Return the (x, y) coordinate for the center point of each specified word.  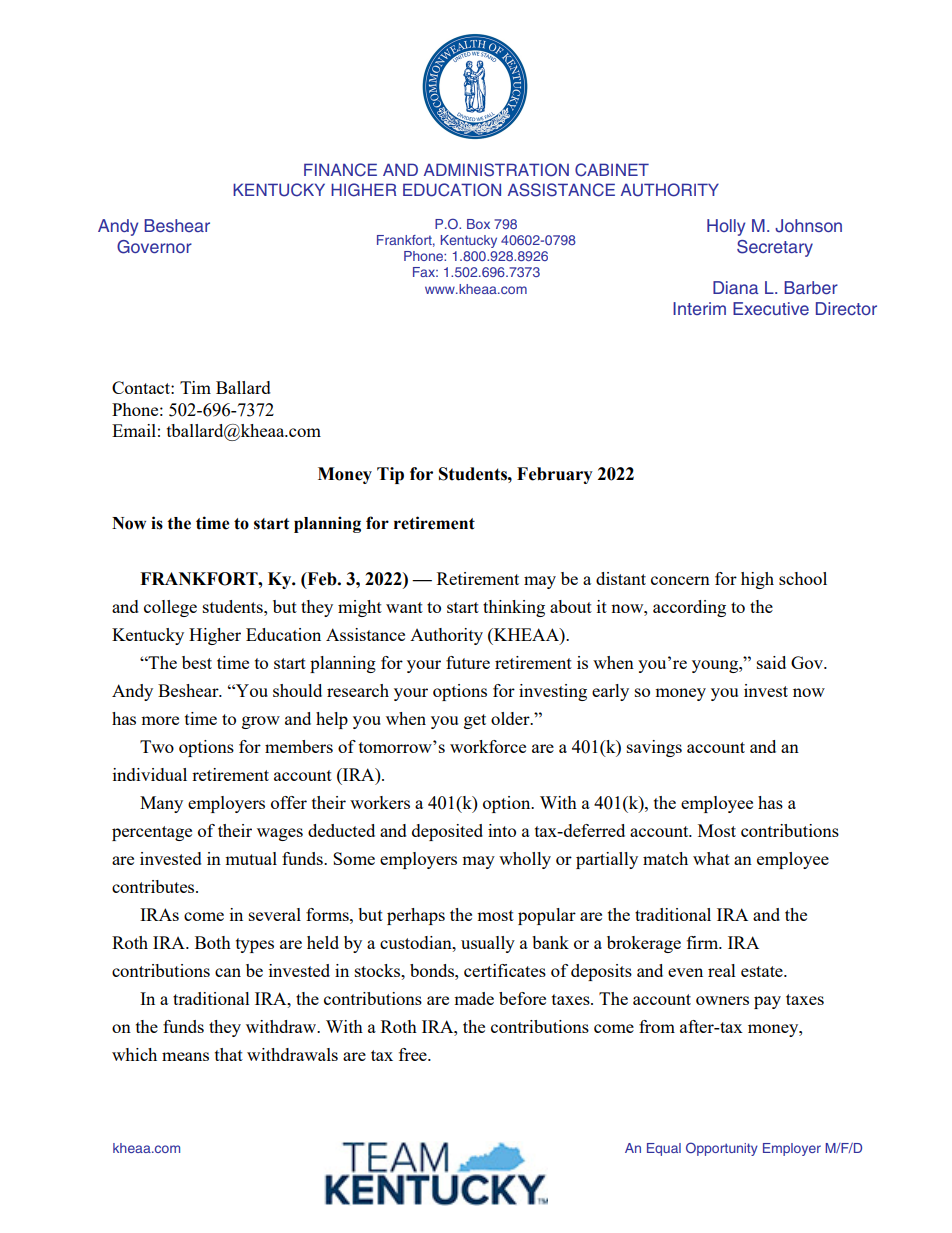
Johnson (808, 226)
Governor (154, 247)
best (197, 662)
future (468, 662)
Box (478, 224)
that (229, 1054)
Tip (390, 475)
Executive (771, 308)
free (414, 1054)
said (771, 662)
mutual (251, 858)
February (555, 475)
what (711, 858)
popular (547, 916)
